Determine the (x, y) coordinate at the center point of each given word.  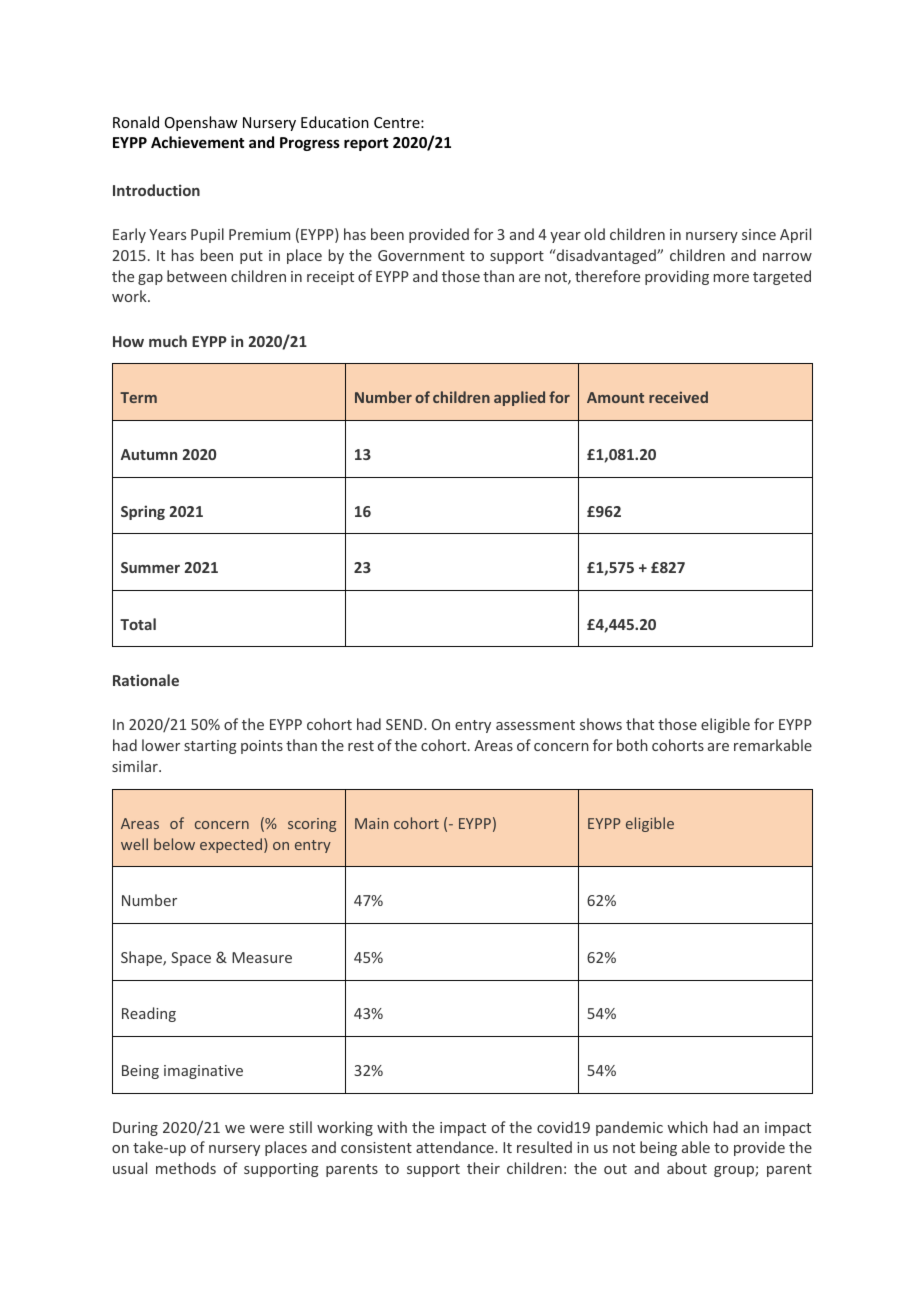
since (759, 234)
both (632, 745)
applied (519, 398)
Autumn (149, 454)
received (678, 397)
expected (232, 845)
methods (186, 1168)
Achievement (197, 142)
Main (371, 823)
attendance (456, 1147)
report (366, 144)
